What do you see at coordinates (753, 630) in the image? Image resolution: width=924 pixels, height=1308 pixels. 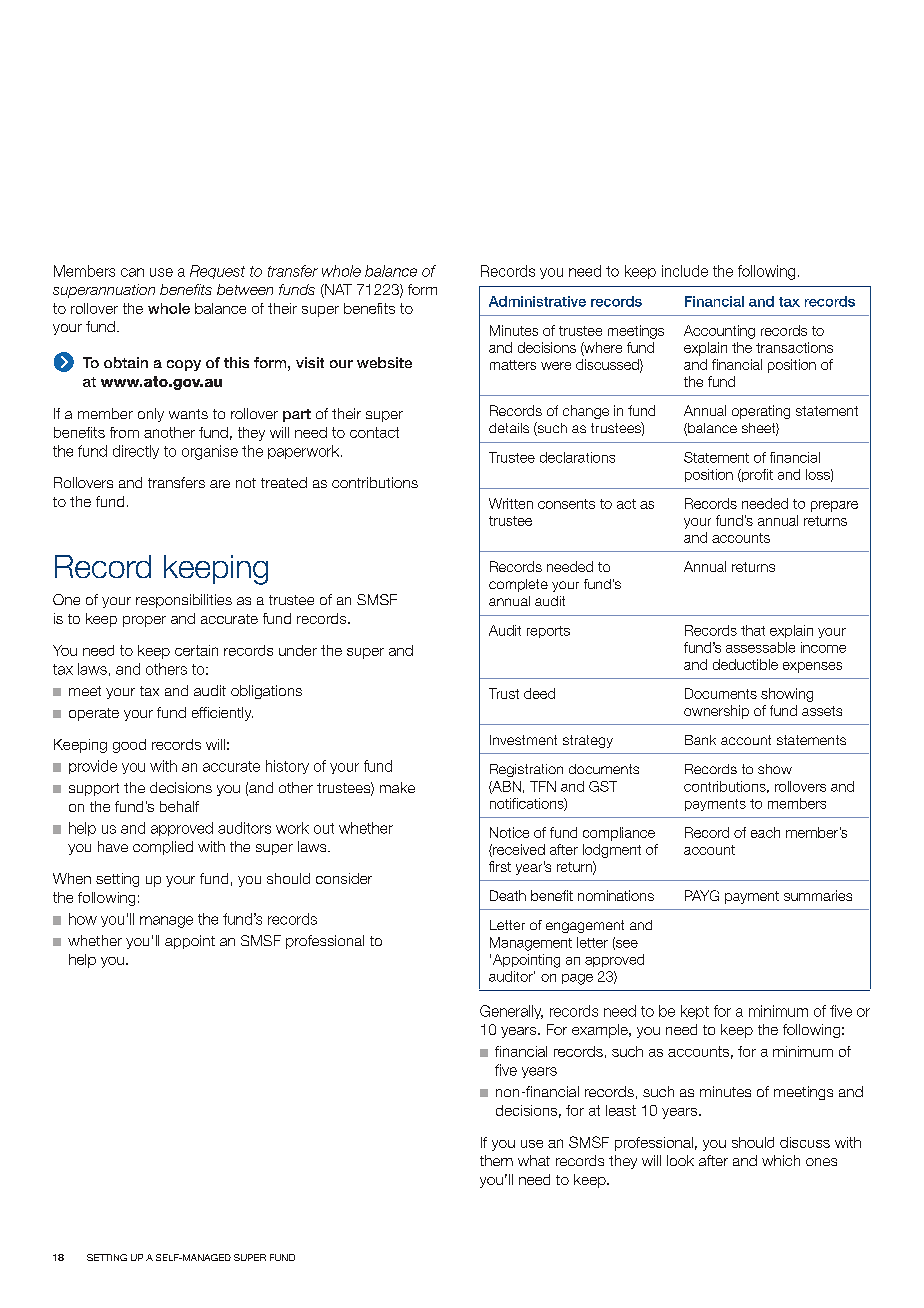 I see `that` at bounding box center [753, 630].
